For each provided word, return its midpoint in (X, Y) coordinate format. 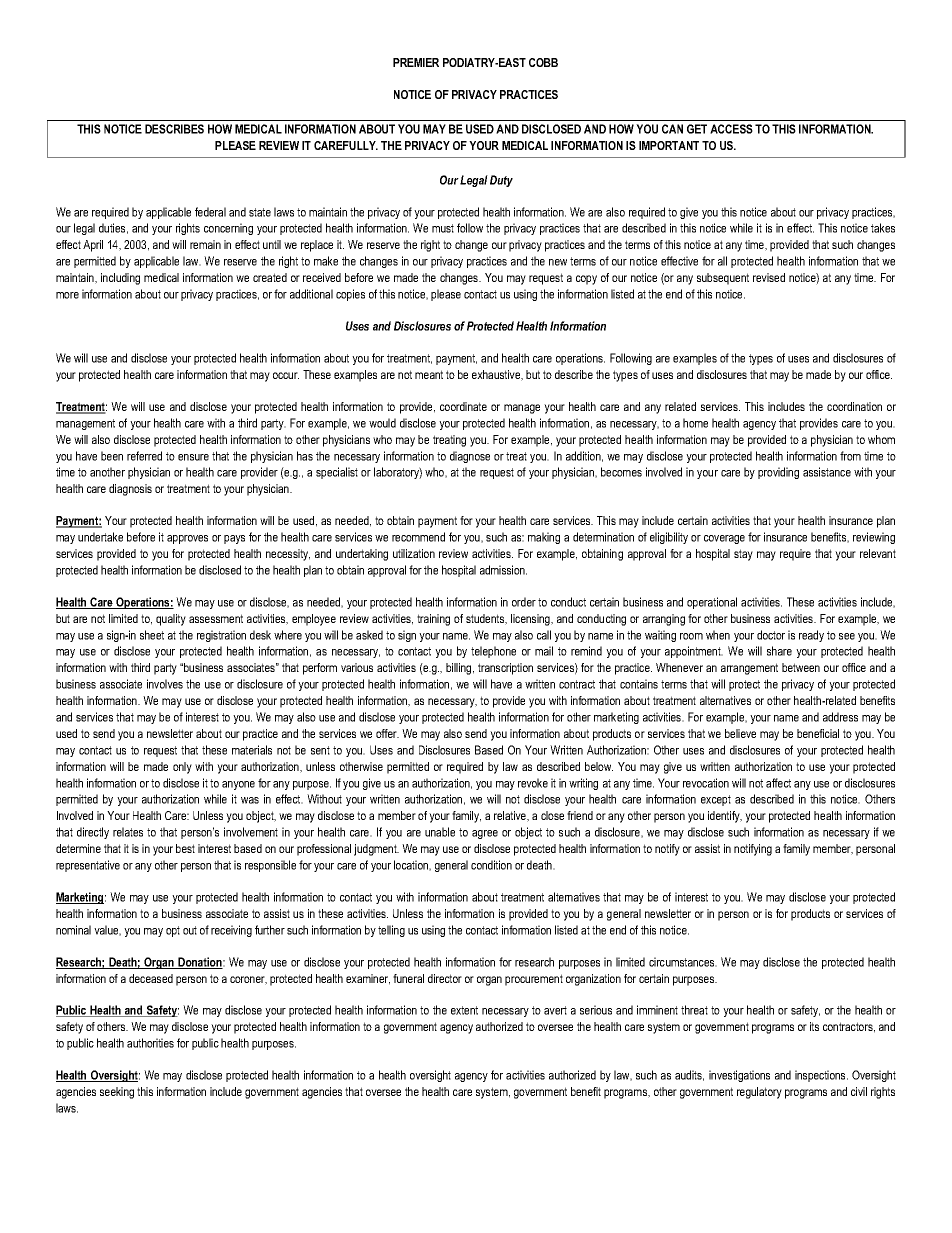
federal (210, 212)
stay (743, 555)
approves (187, 539)
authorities (150, 1043)
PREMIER (416, 62)
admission (503, 570)
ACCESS (731, 129)
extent (464, 1010)
